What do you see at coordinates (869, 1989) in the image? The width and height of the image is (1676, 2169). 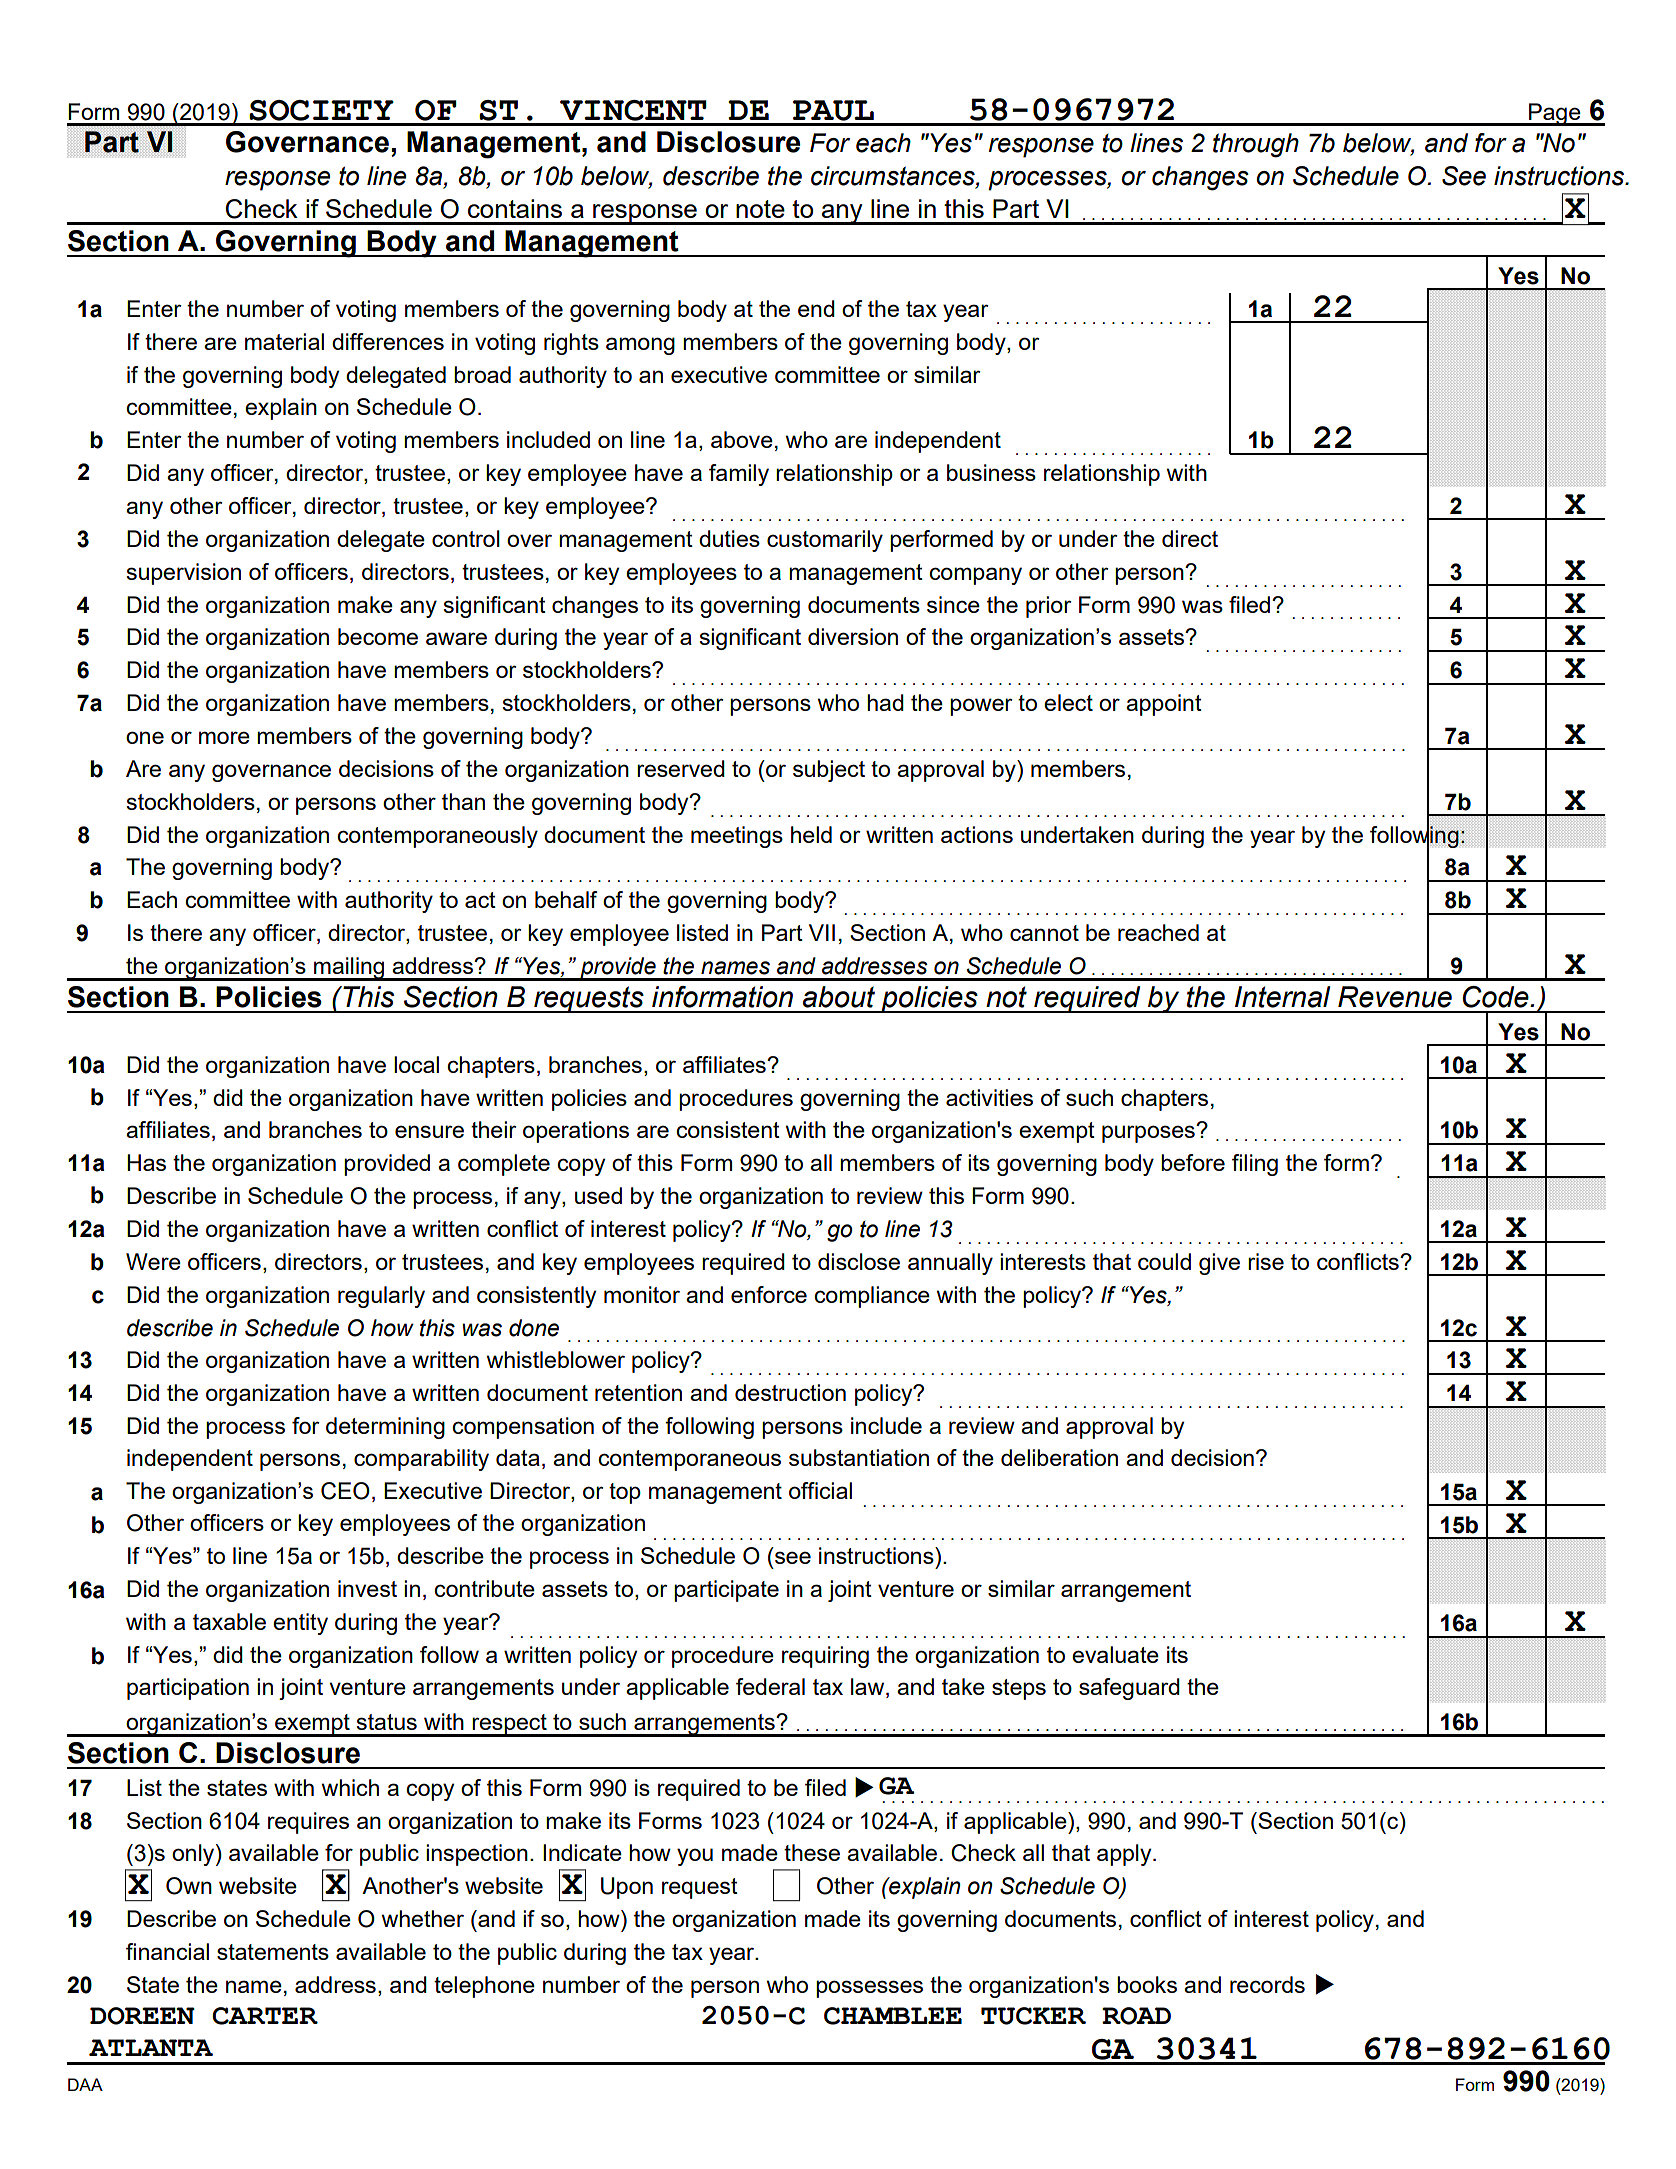 I see `possesses` at bounding box center [869, 1989].
